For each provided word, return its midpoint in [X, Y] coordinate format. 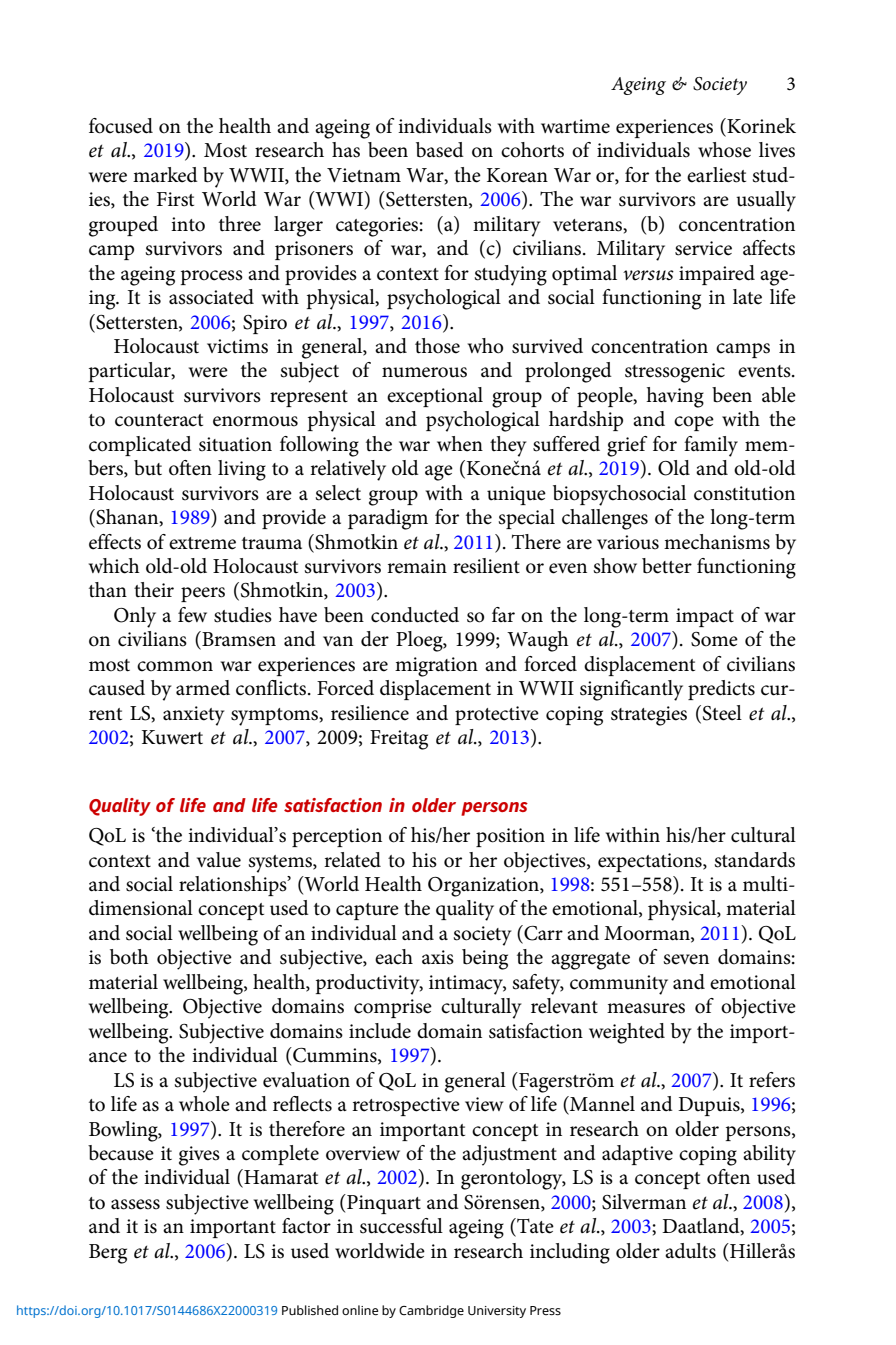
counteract [159, 420]
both [129, 957]
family [711, 446]
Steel [722, 713]
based [440, 150]
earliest [716, 175]
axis [438, 957]
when [460, 444]
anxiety [194, 716]
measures [646, 1008]
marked [165, 175]
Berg [108, 1254]
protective [497, 715]
